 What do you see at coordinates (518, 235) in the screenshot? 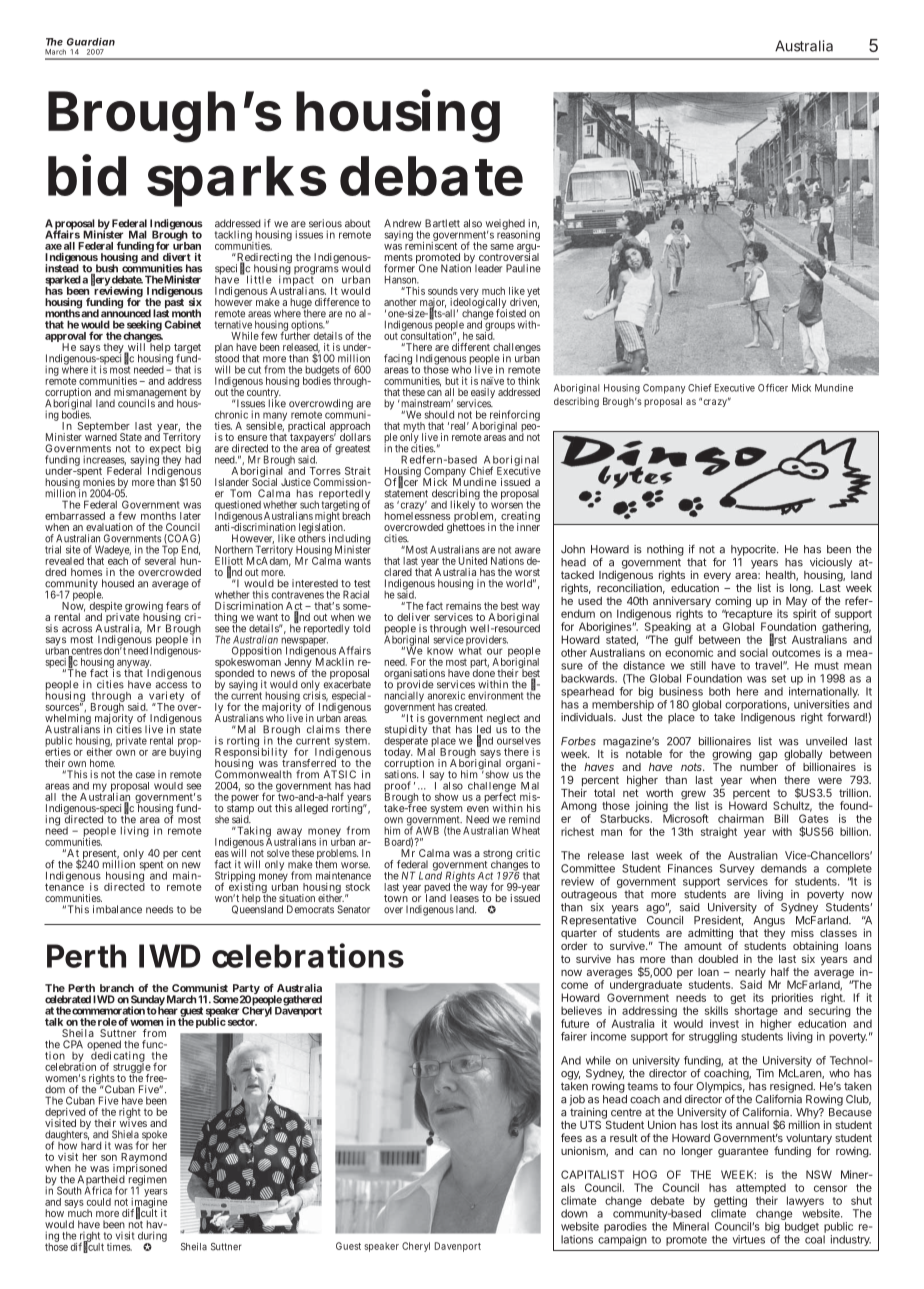
I see `reasoning` at bounding box center [518, 235].
